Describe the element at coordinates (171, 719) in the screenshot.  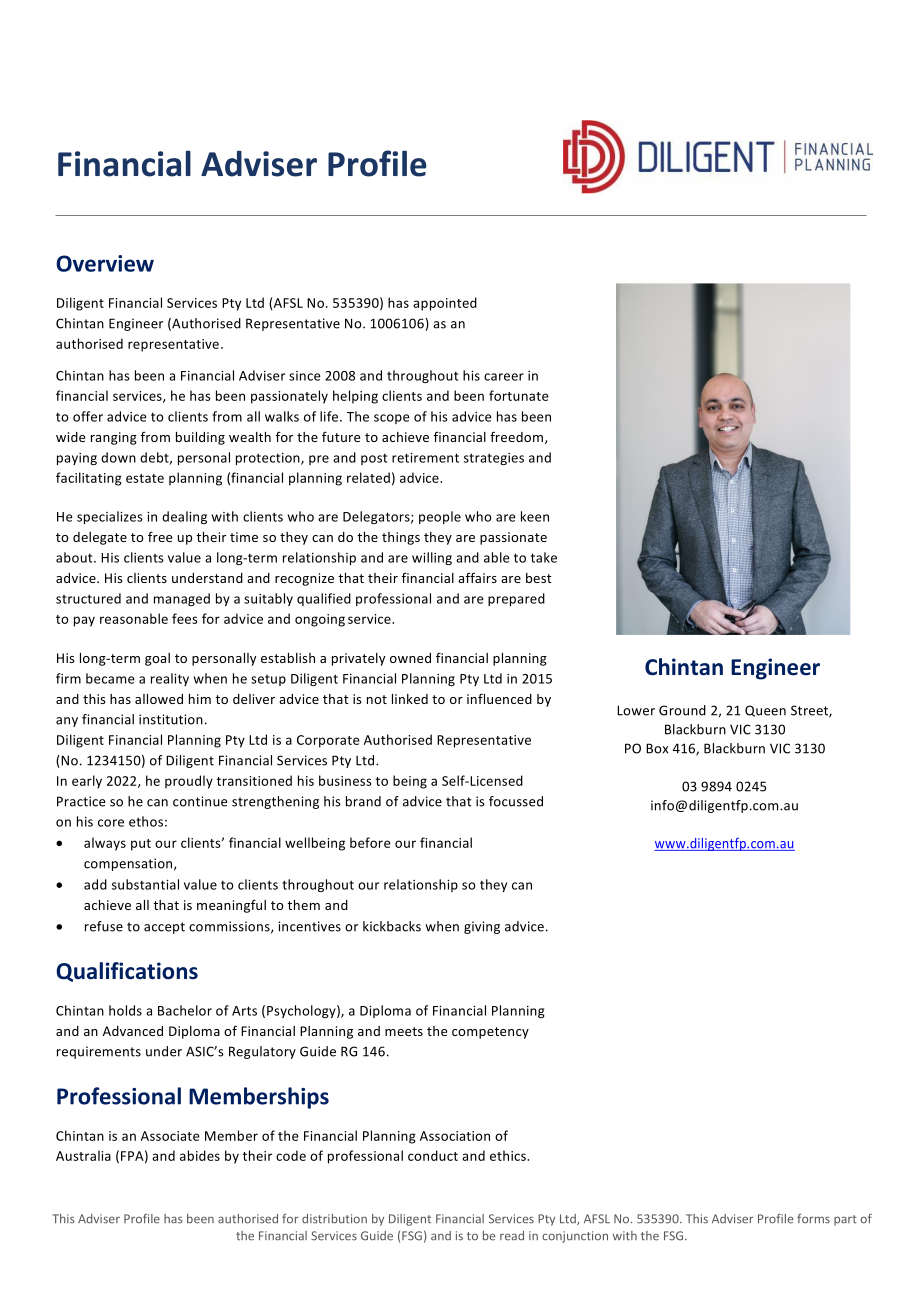
I see `institution` at that location.
